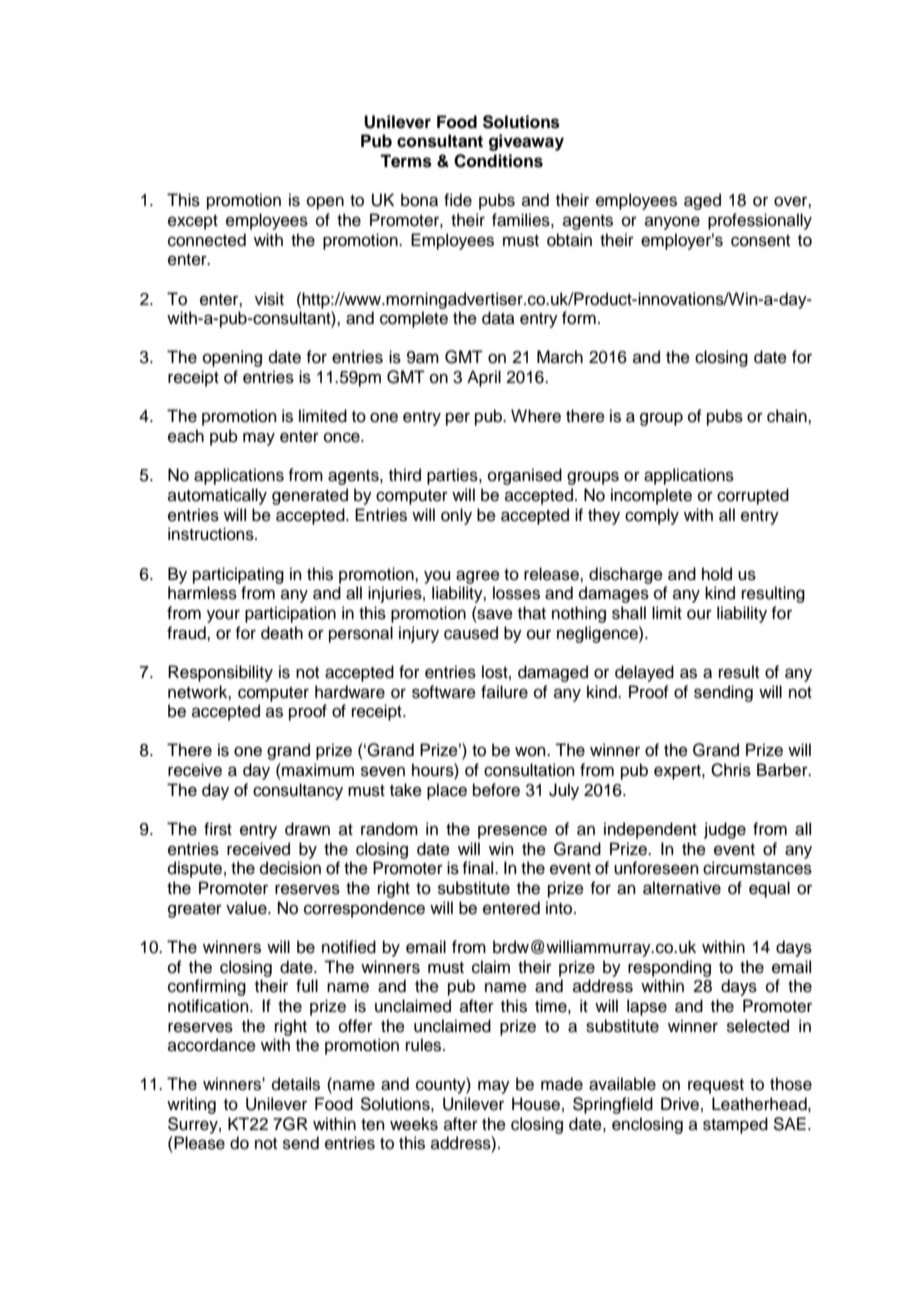 This screenshot has height=1308, width=924. Describe the element at coordinates (760, 221) in the screenshot. I see `professionally` at that location.
